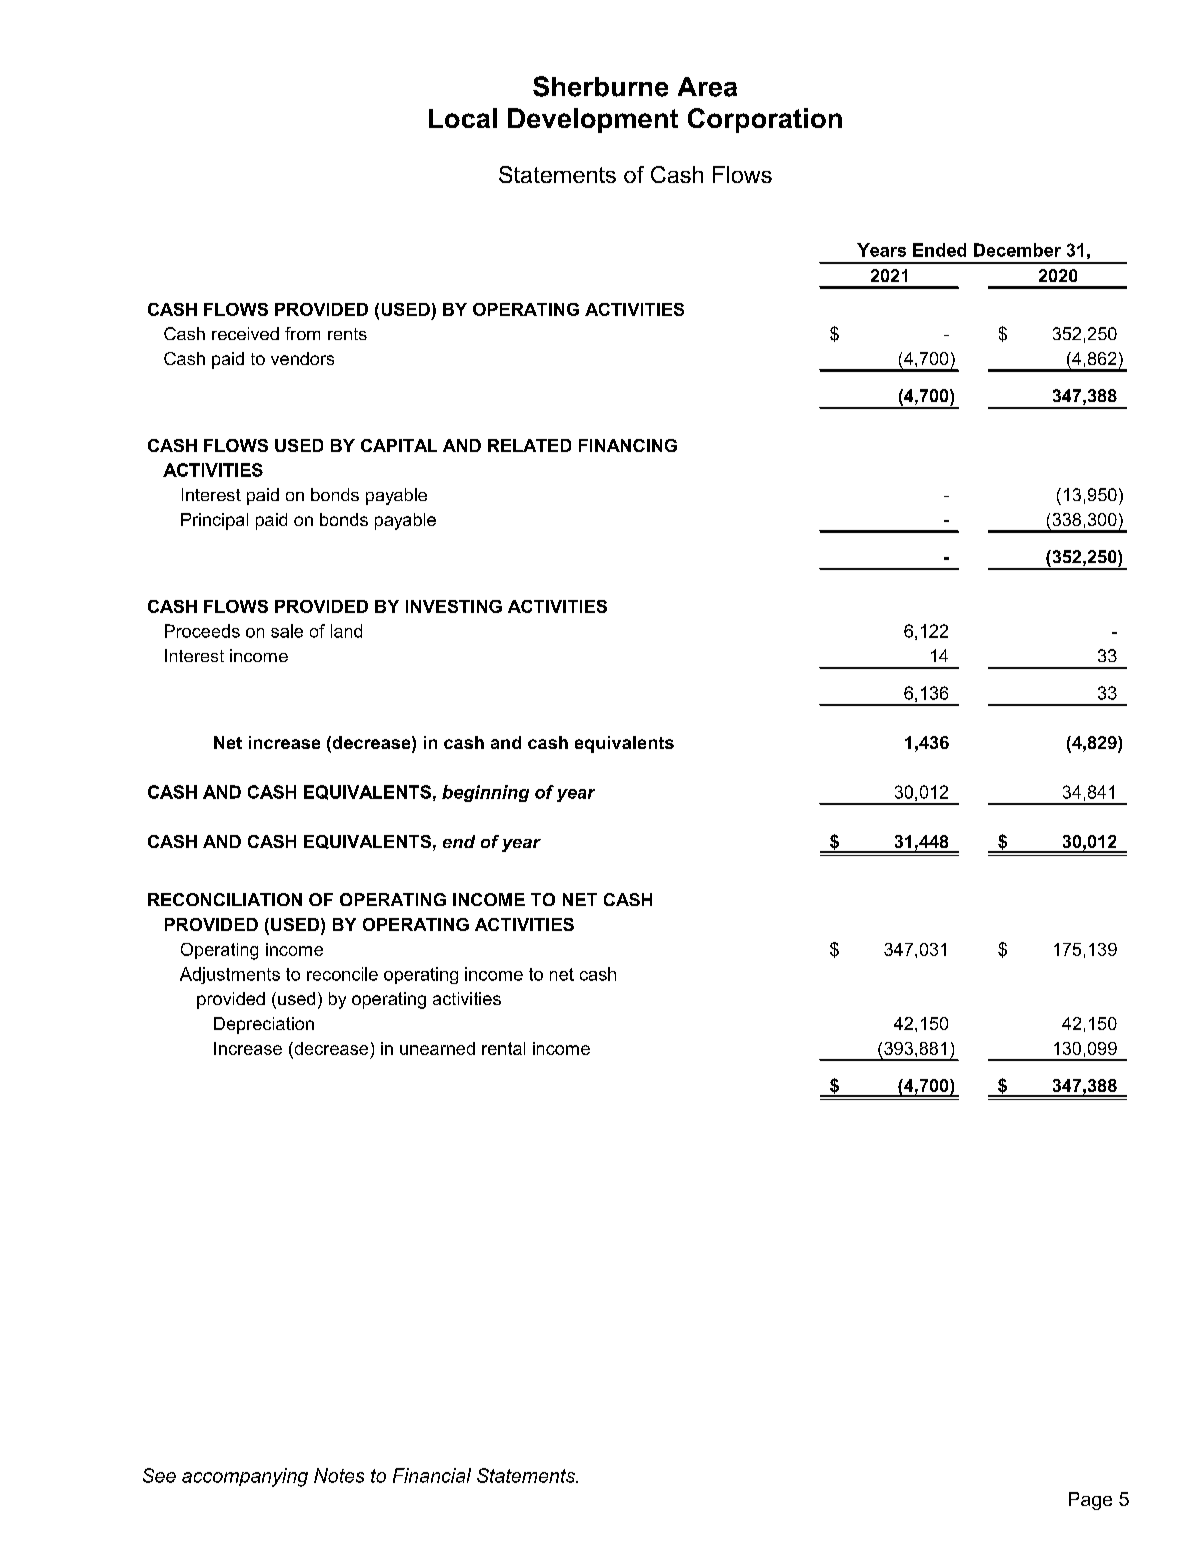 The width and height of the image is (1200, 1553). Describe the element at coordinates (939, 250) in the image. I see `Ended` at that location.
